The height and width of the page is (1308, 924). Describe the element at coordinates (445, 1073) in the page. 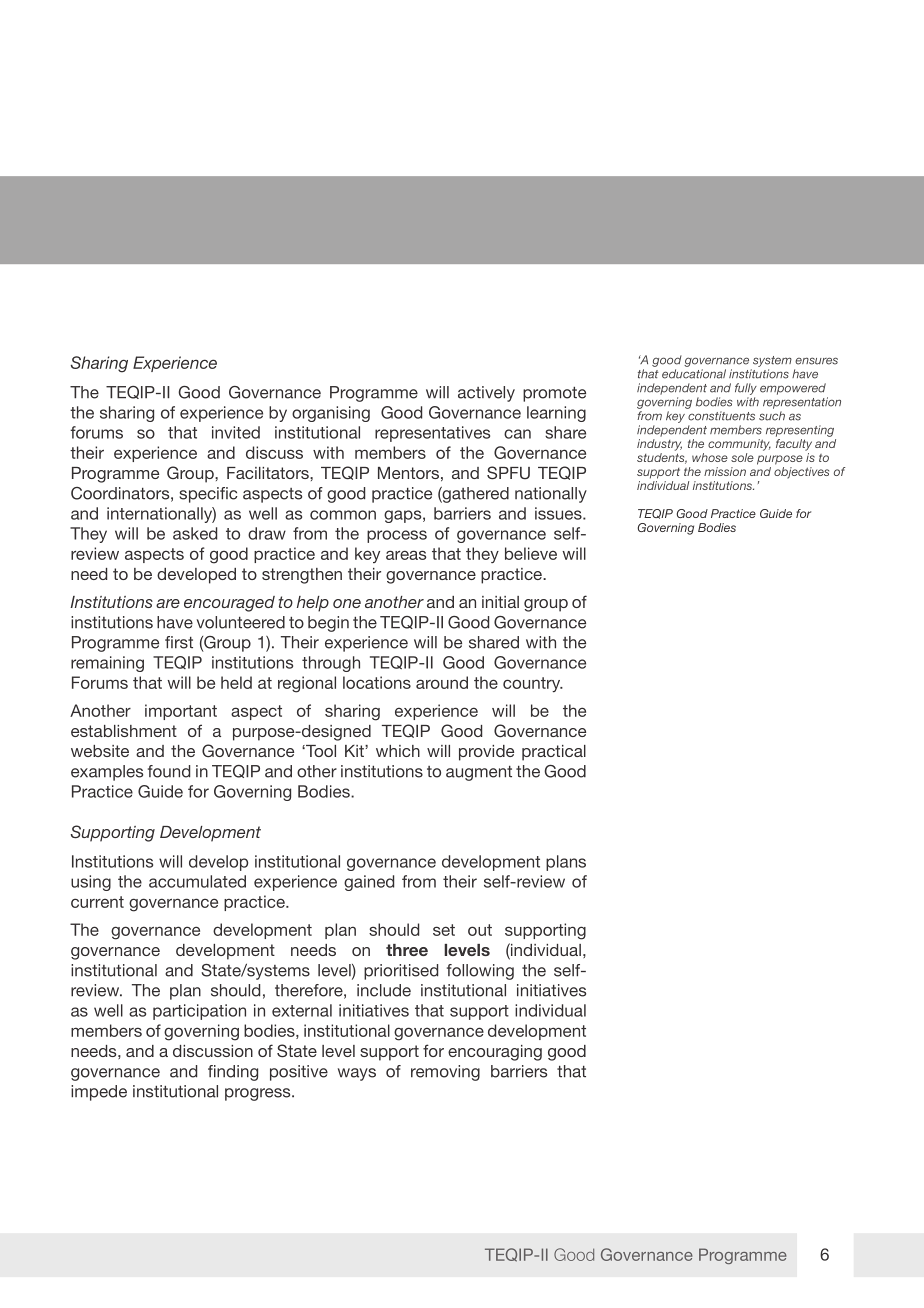

I see `removing` at that location.
